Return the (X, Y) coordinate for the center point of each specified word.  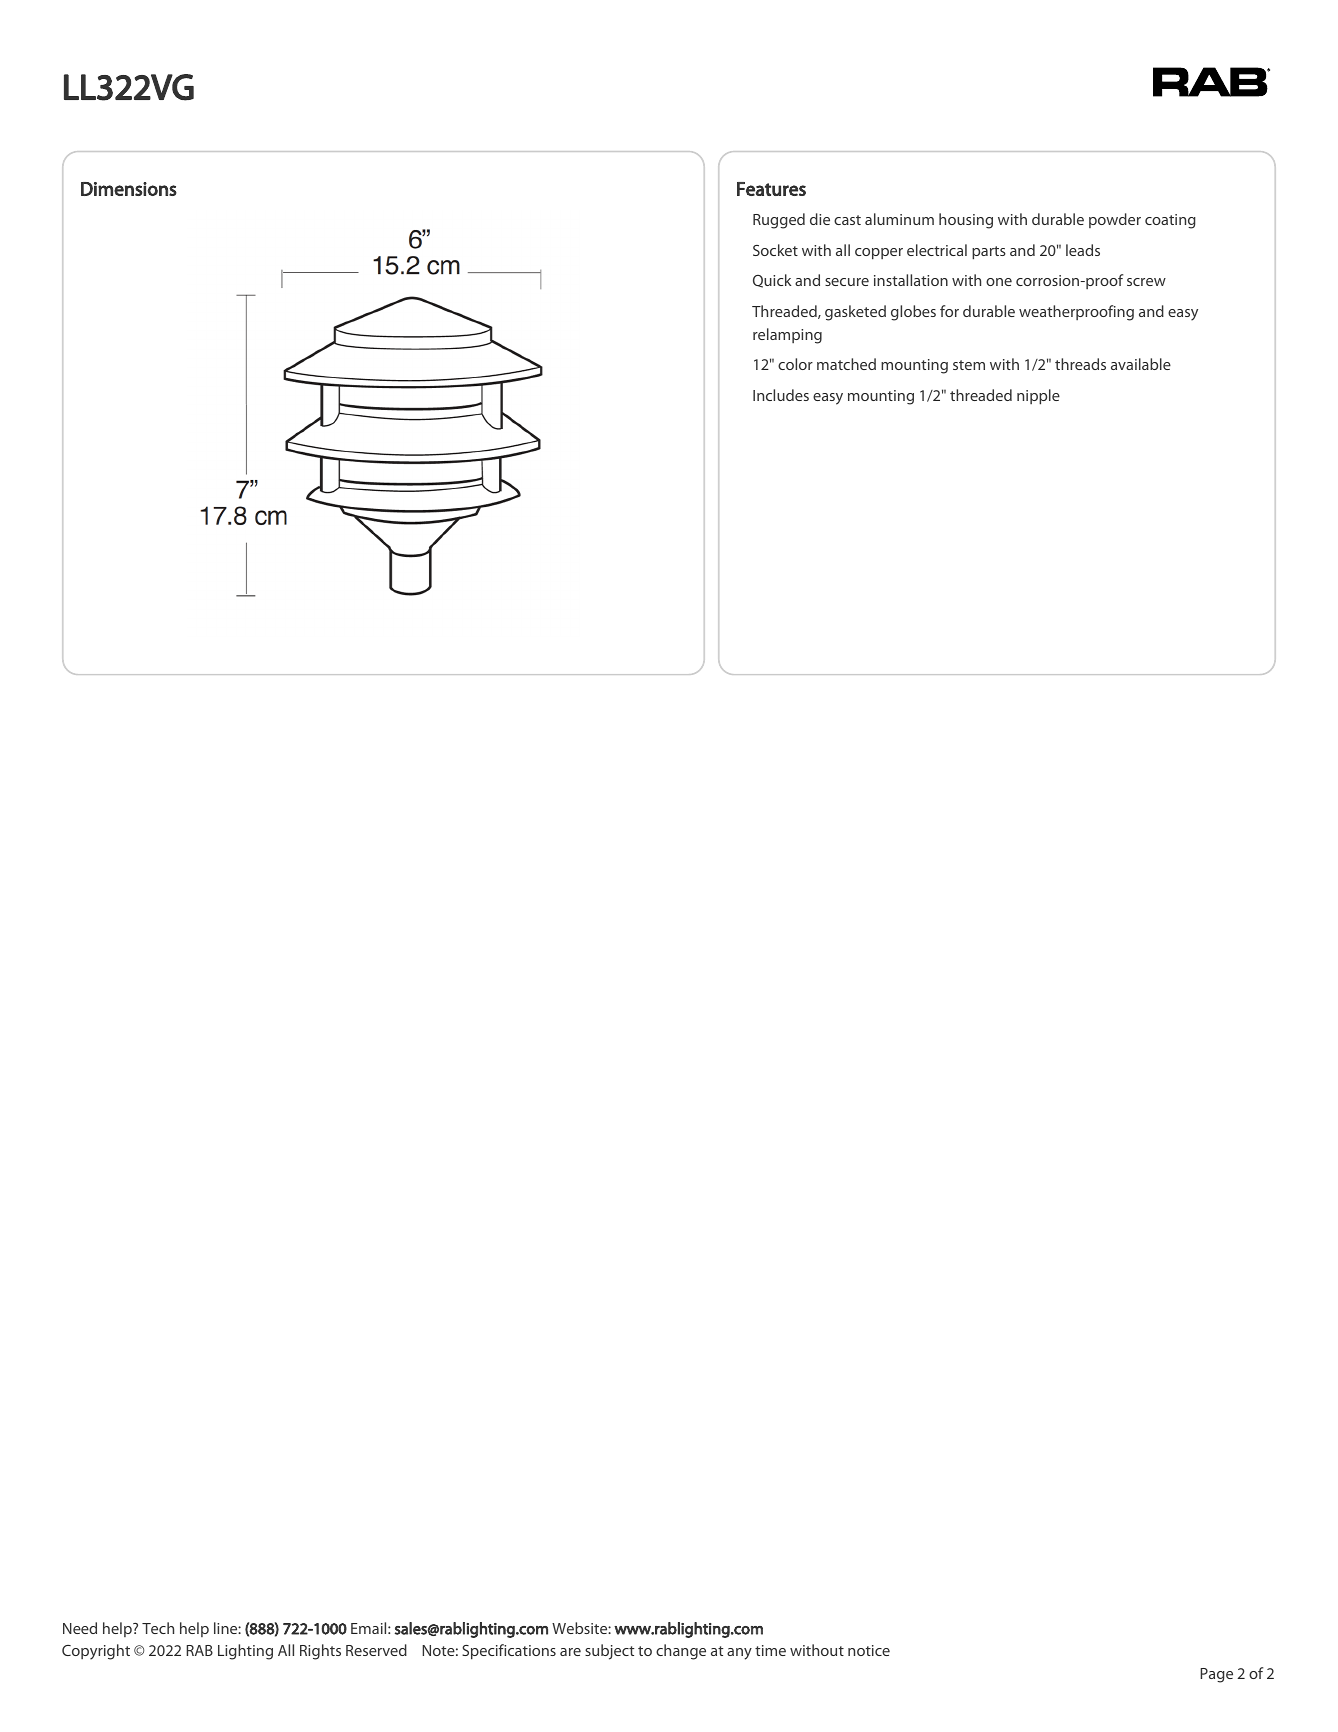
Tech (158, 1628)
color (795, 364)
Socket (775, 250)
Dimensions (129, 189)
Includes (781, 395)
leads (1083, 250)
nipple (1038, 397)
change (681, 1652)
